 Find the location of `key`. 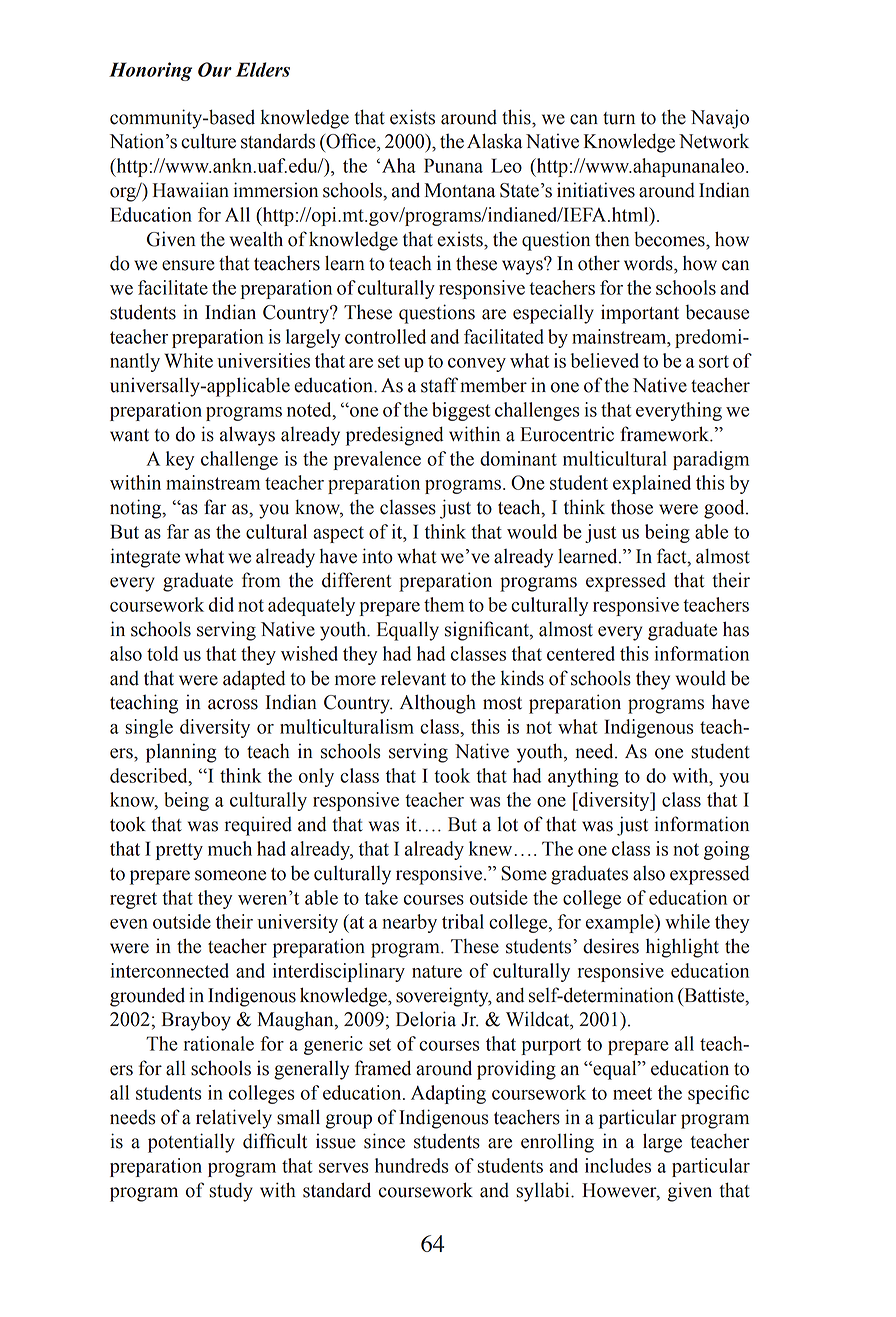

key is located at coordinates (180, 460).
